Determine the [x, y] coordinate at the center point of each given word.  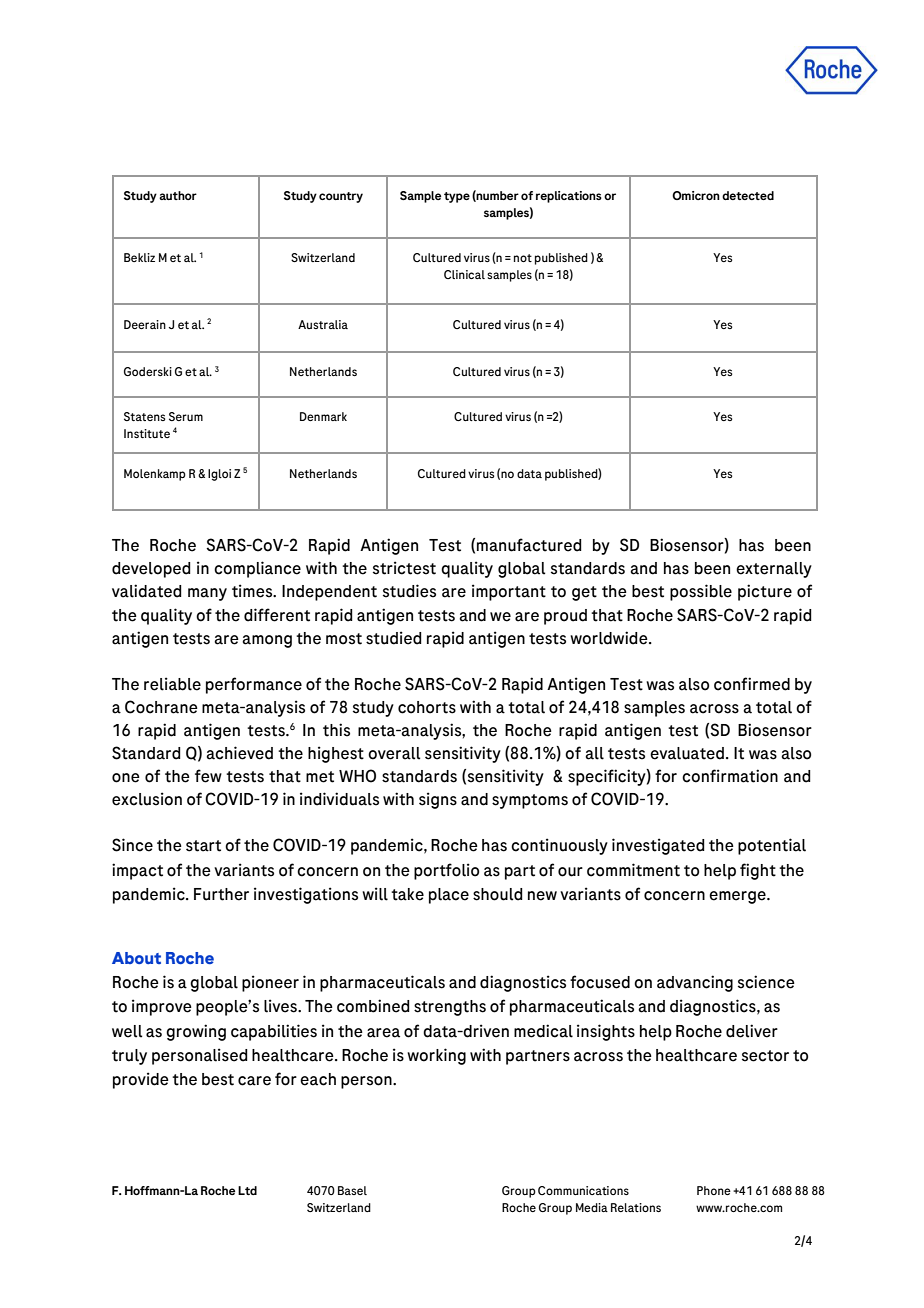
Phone [714, 1190]
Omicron [696, 195]
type [457, 197]
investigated [658, 846]
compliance [257, 569]
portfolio [446, 871]
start [203, 846]
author [178, 195]
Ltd [247, 1190]
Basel [352, 1190]
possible [701, 592]
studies [409, 591]
